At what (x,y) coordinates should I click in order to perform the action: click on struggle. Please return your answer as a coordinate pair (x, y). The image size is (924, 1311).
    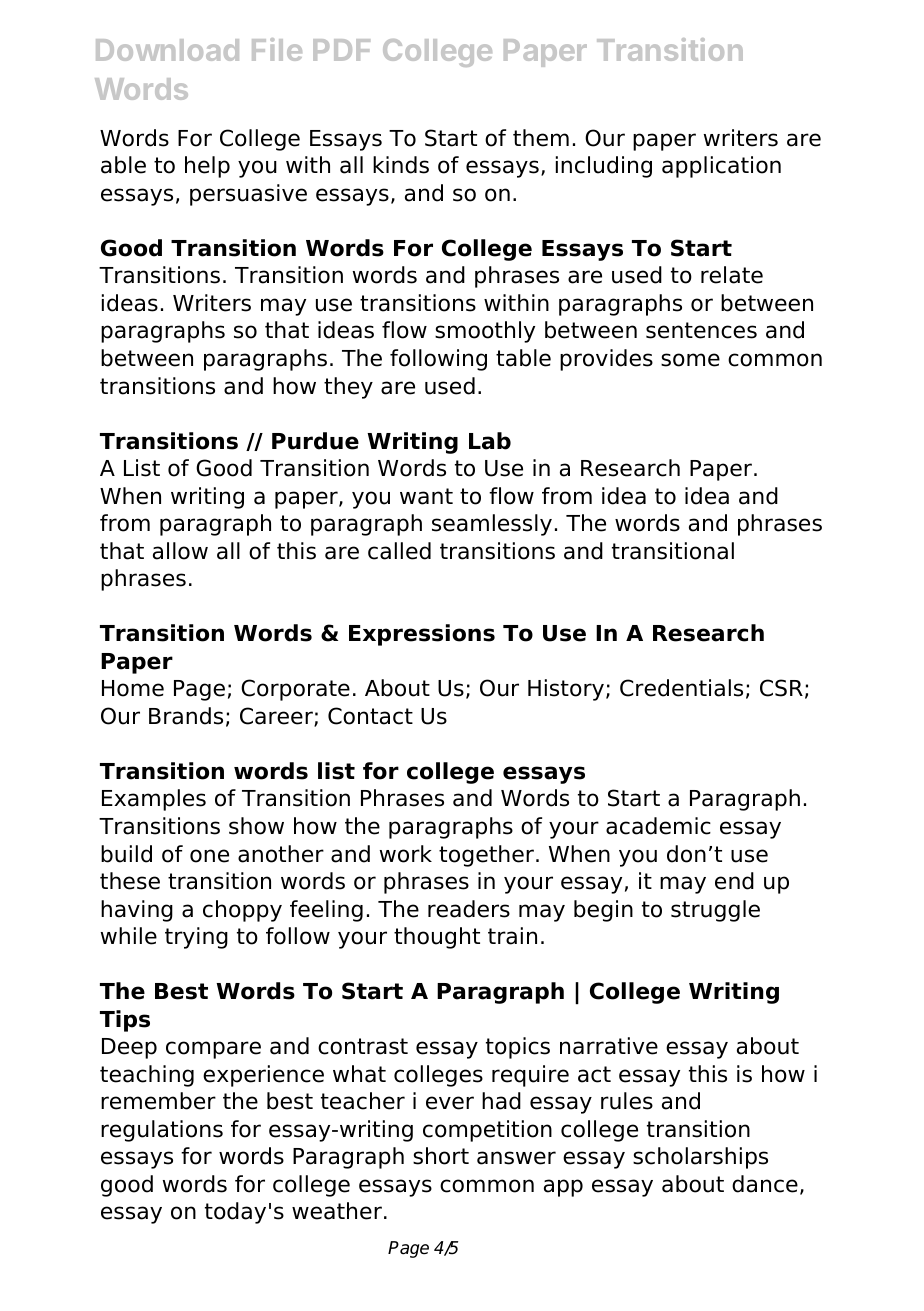
    Looking at the image, I should click on (715, 911).
